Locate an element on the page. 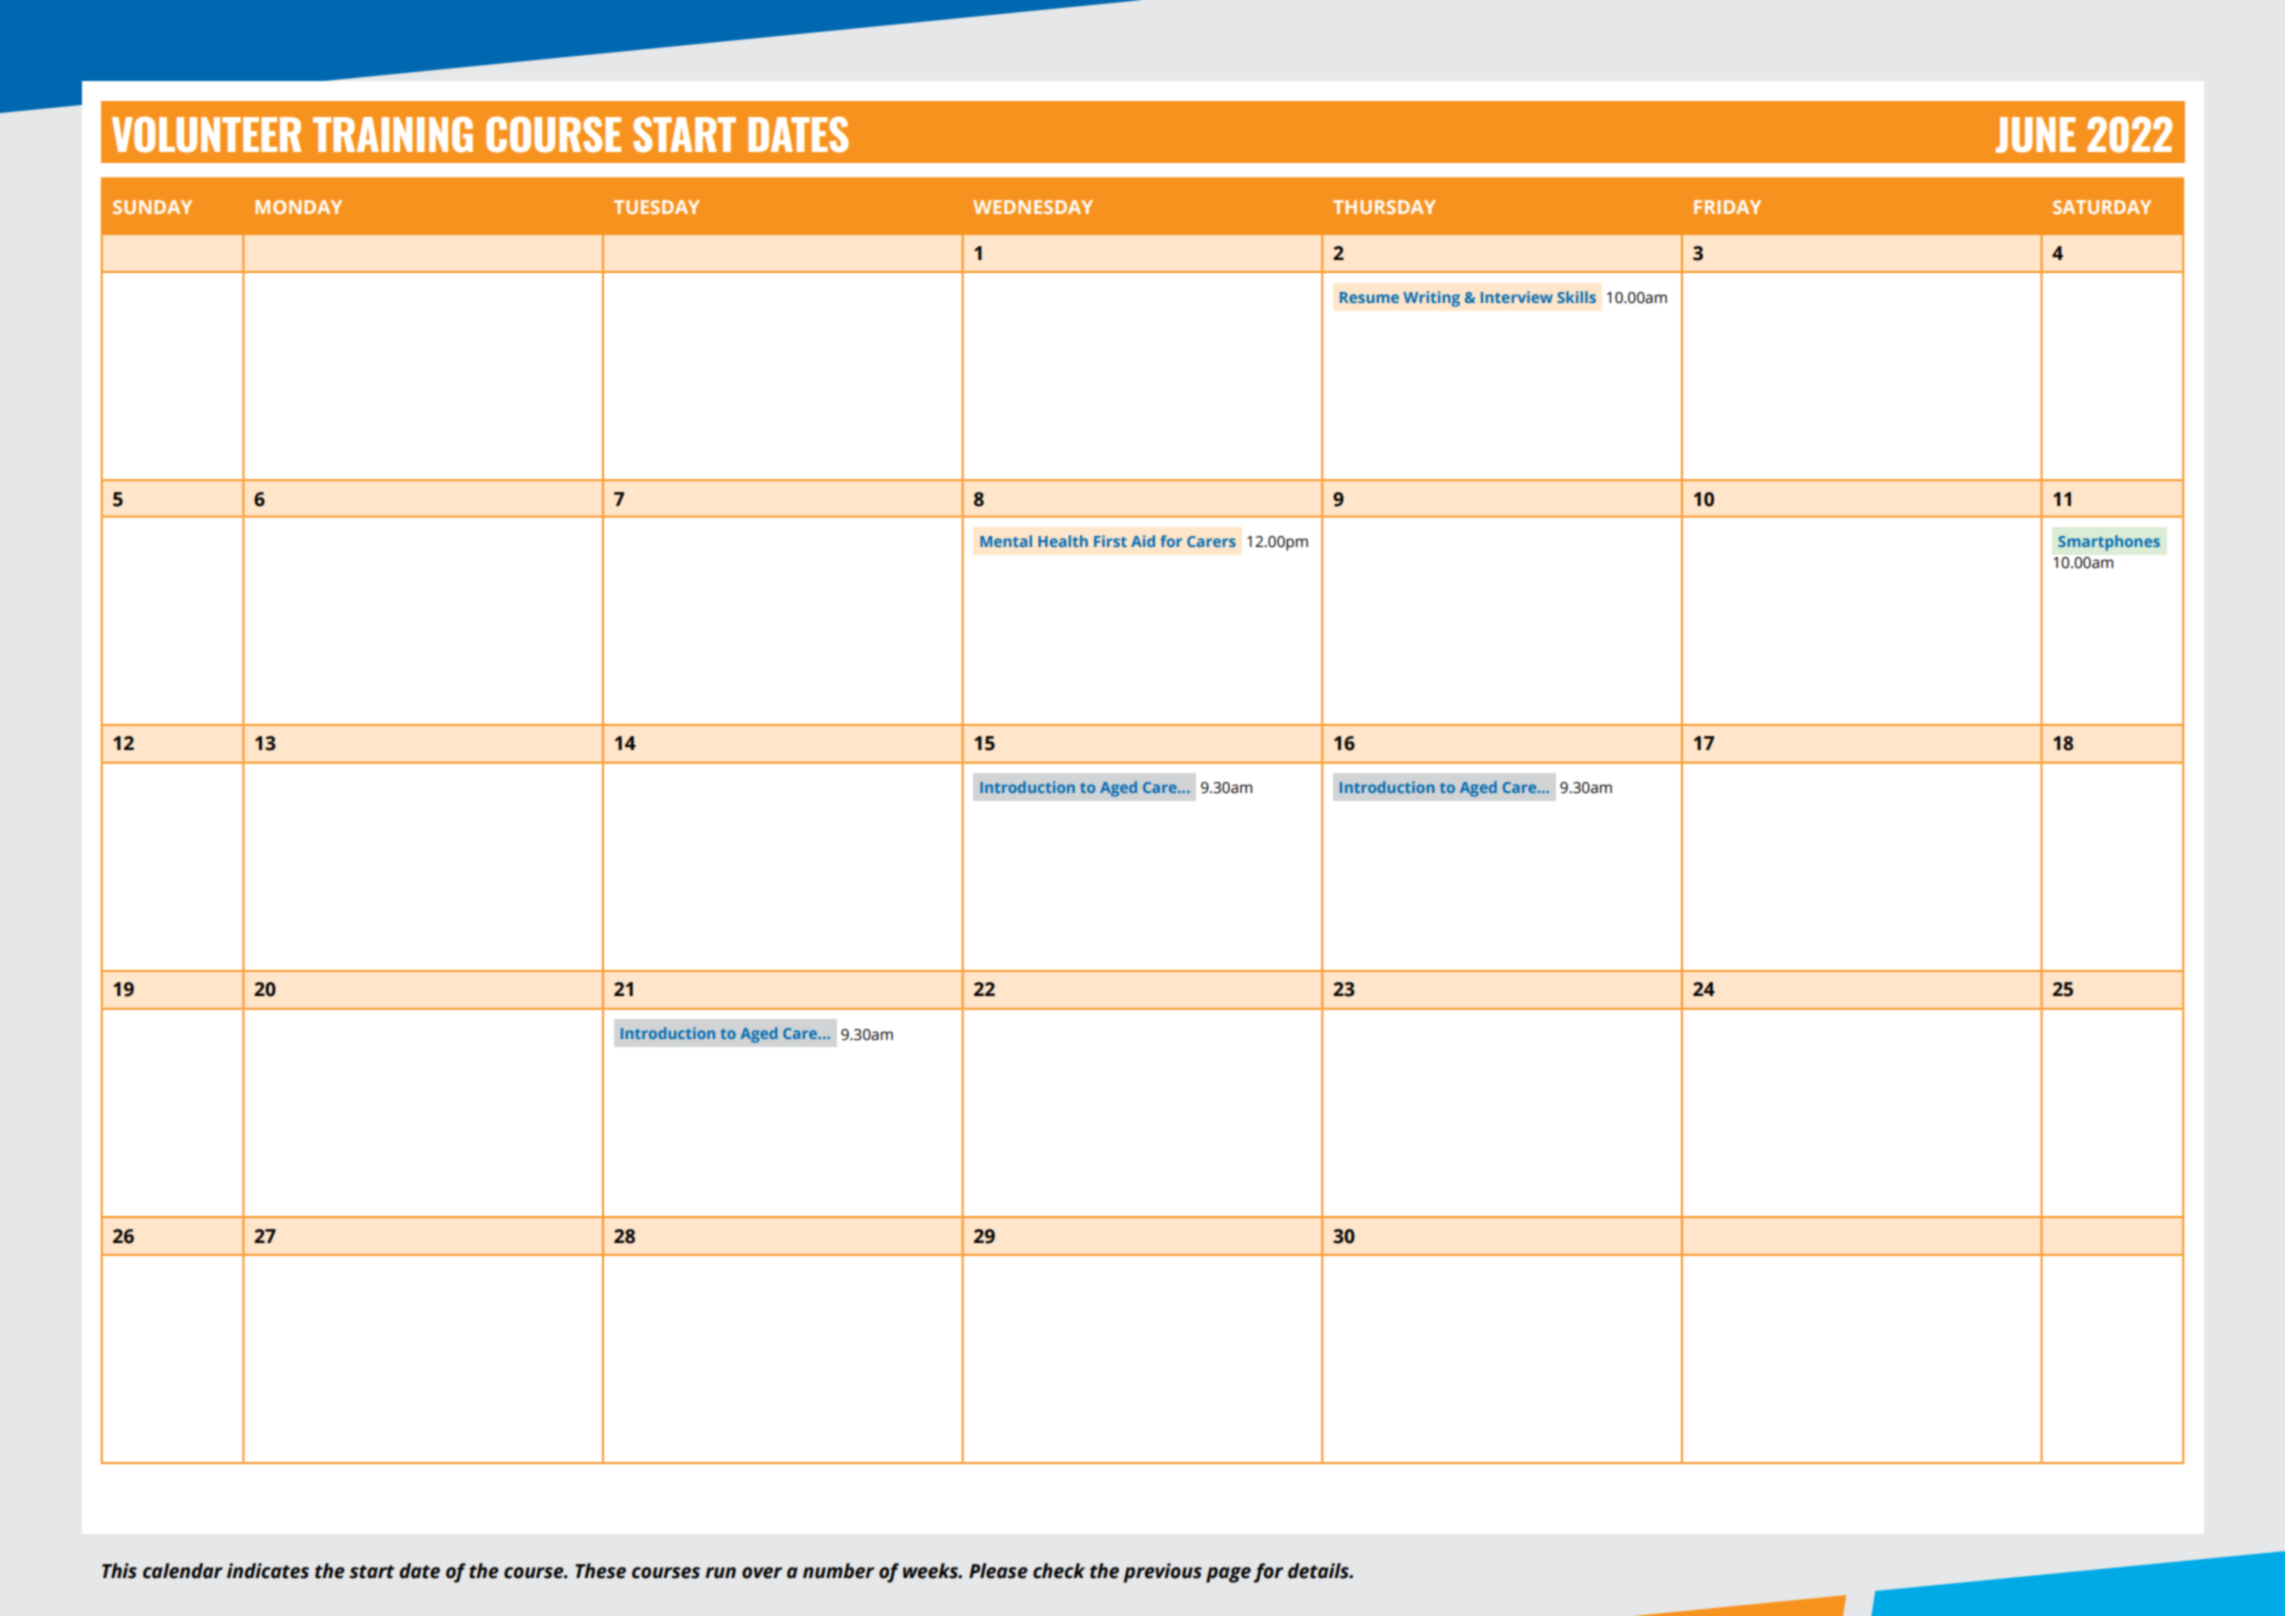 The width and height of the document is (2285, 1616). Mental is located at coordinates (1006, 541).
